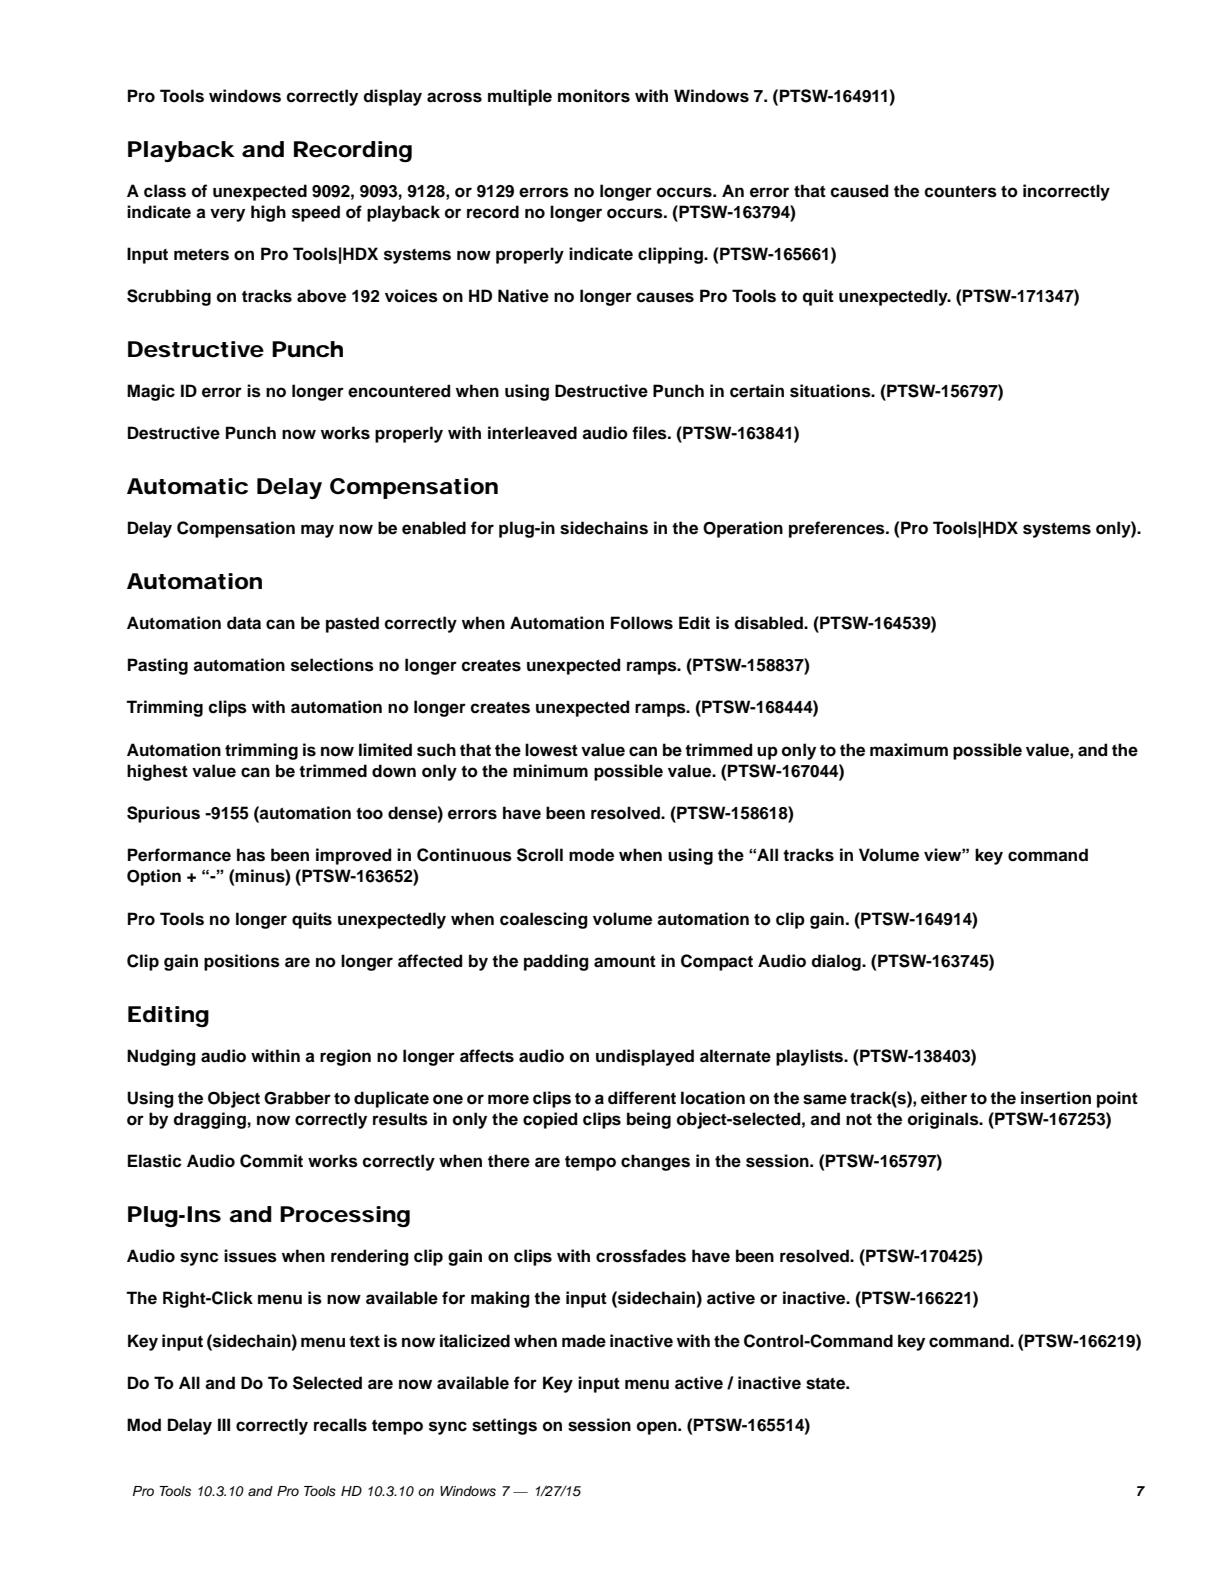 This screenshot has width=1232, height=1595. I want to click on counters, so click(960, 191).
